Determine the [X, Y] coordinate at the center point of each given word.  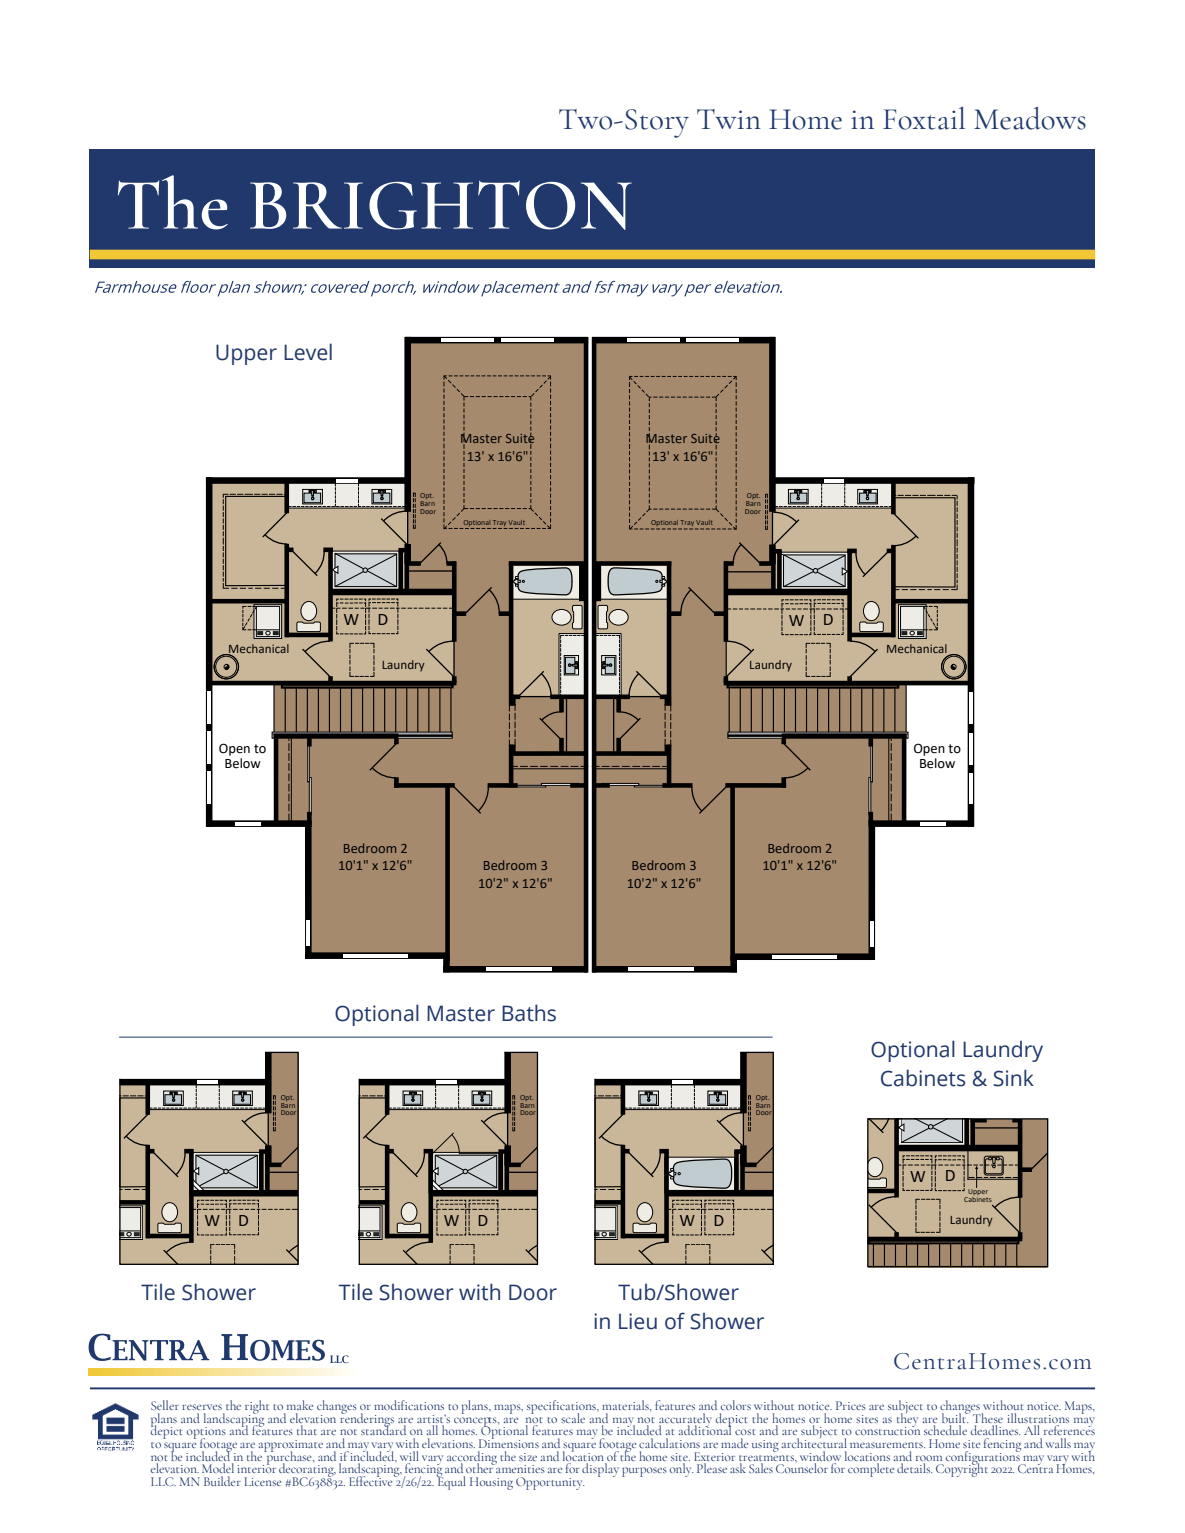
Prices [851, 1405]
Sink [1013, 1078]
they [907, 1419]
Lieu [638, 1321]
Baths [529, 1013]
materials [626, 1405]
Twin [729, 119]
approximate [290, 1447]
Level [308, 352]
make [300, 1405]
